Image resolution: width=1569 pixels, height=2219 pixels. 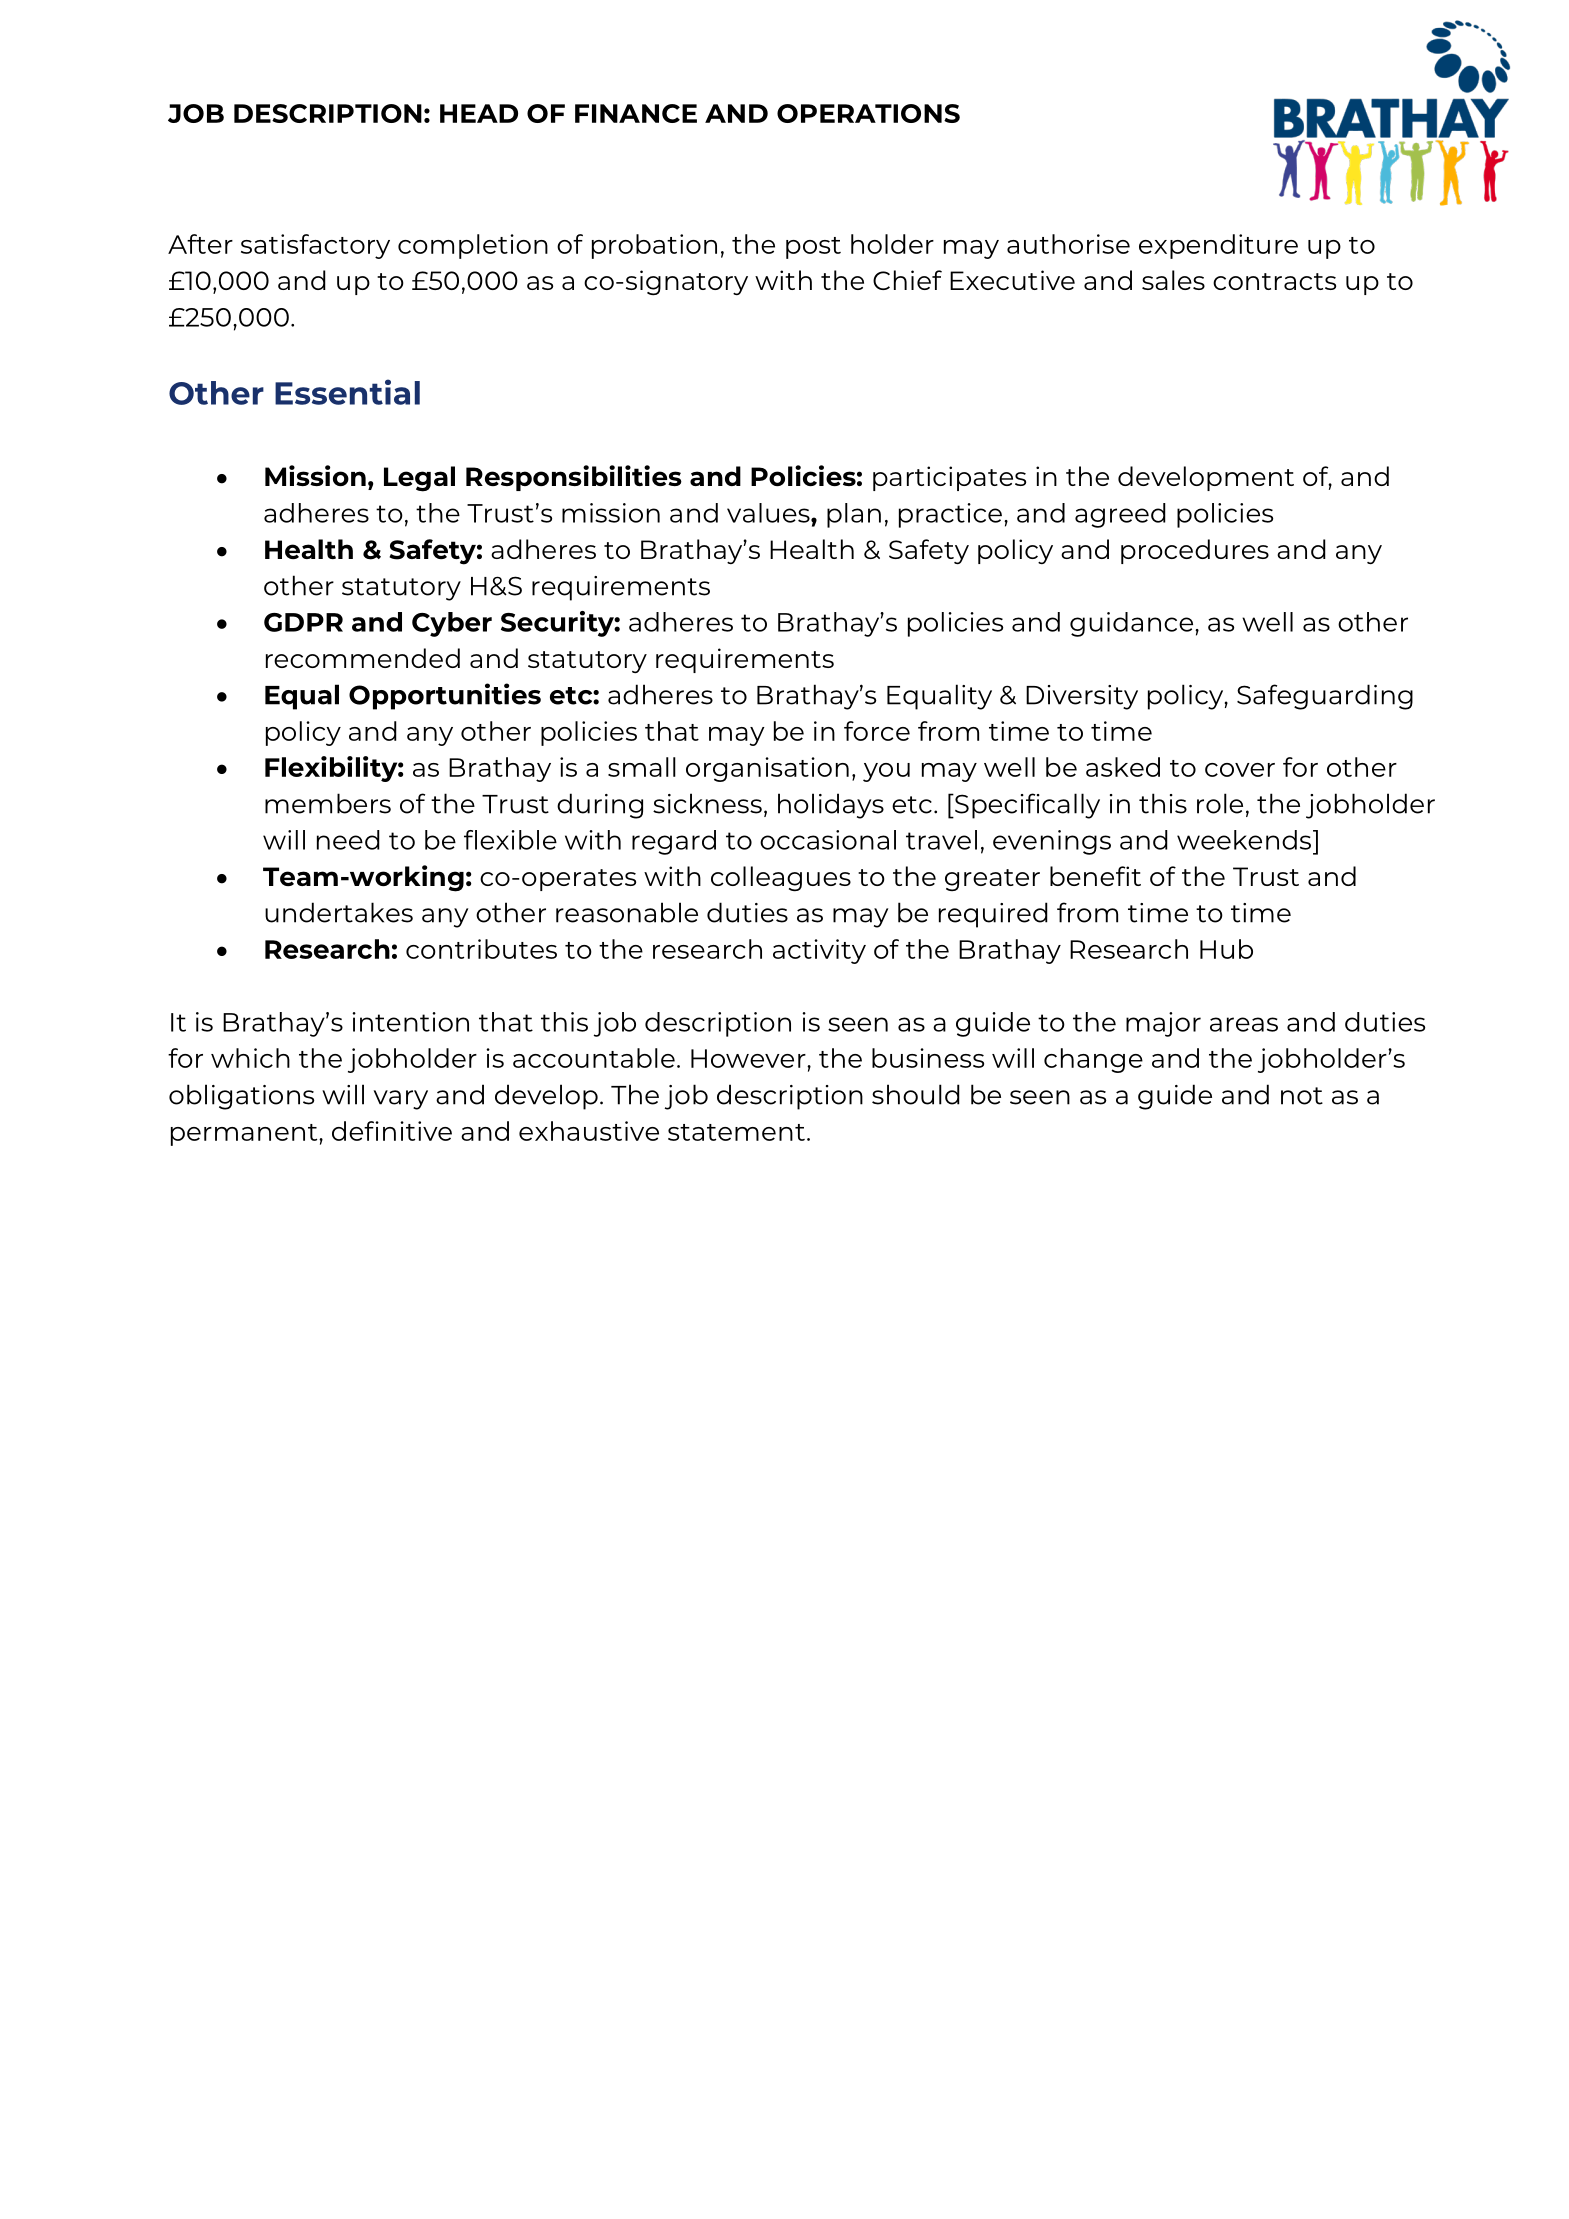 I want to click on organisation, so click(x=767, y=769).
